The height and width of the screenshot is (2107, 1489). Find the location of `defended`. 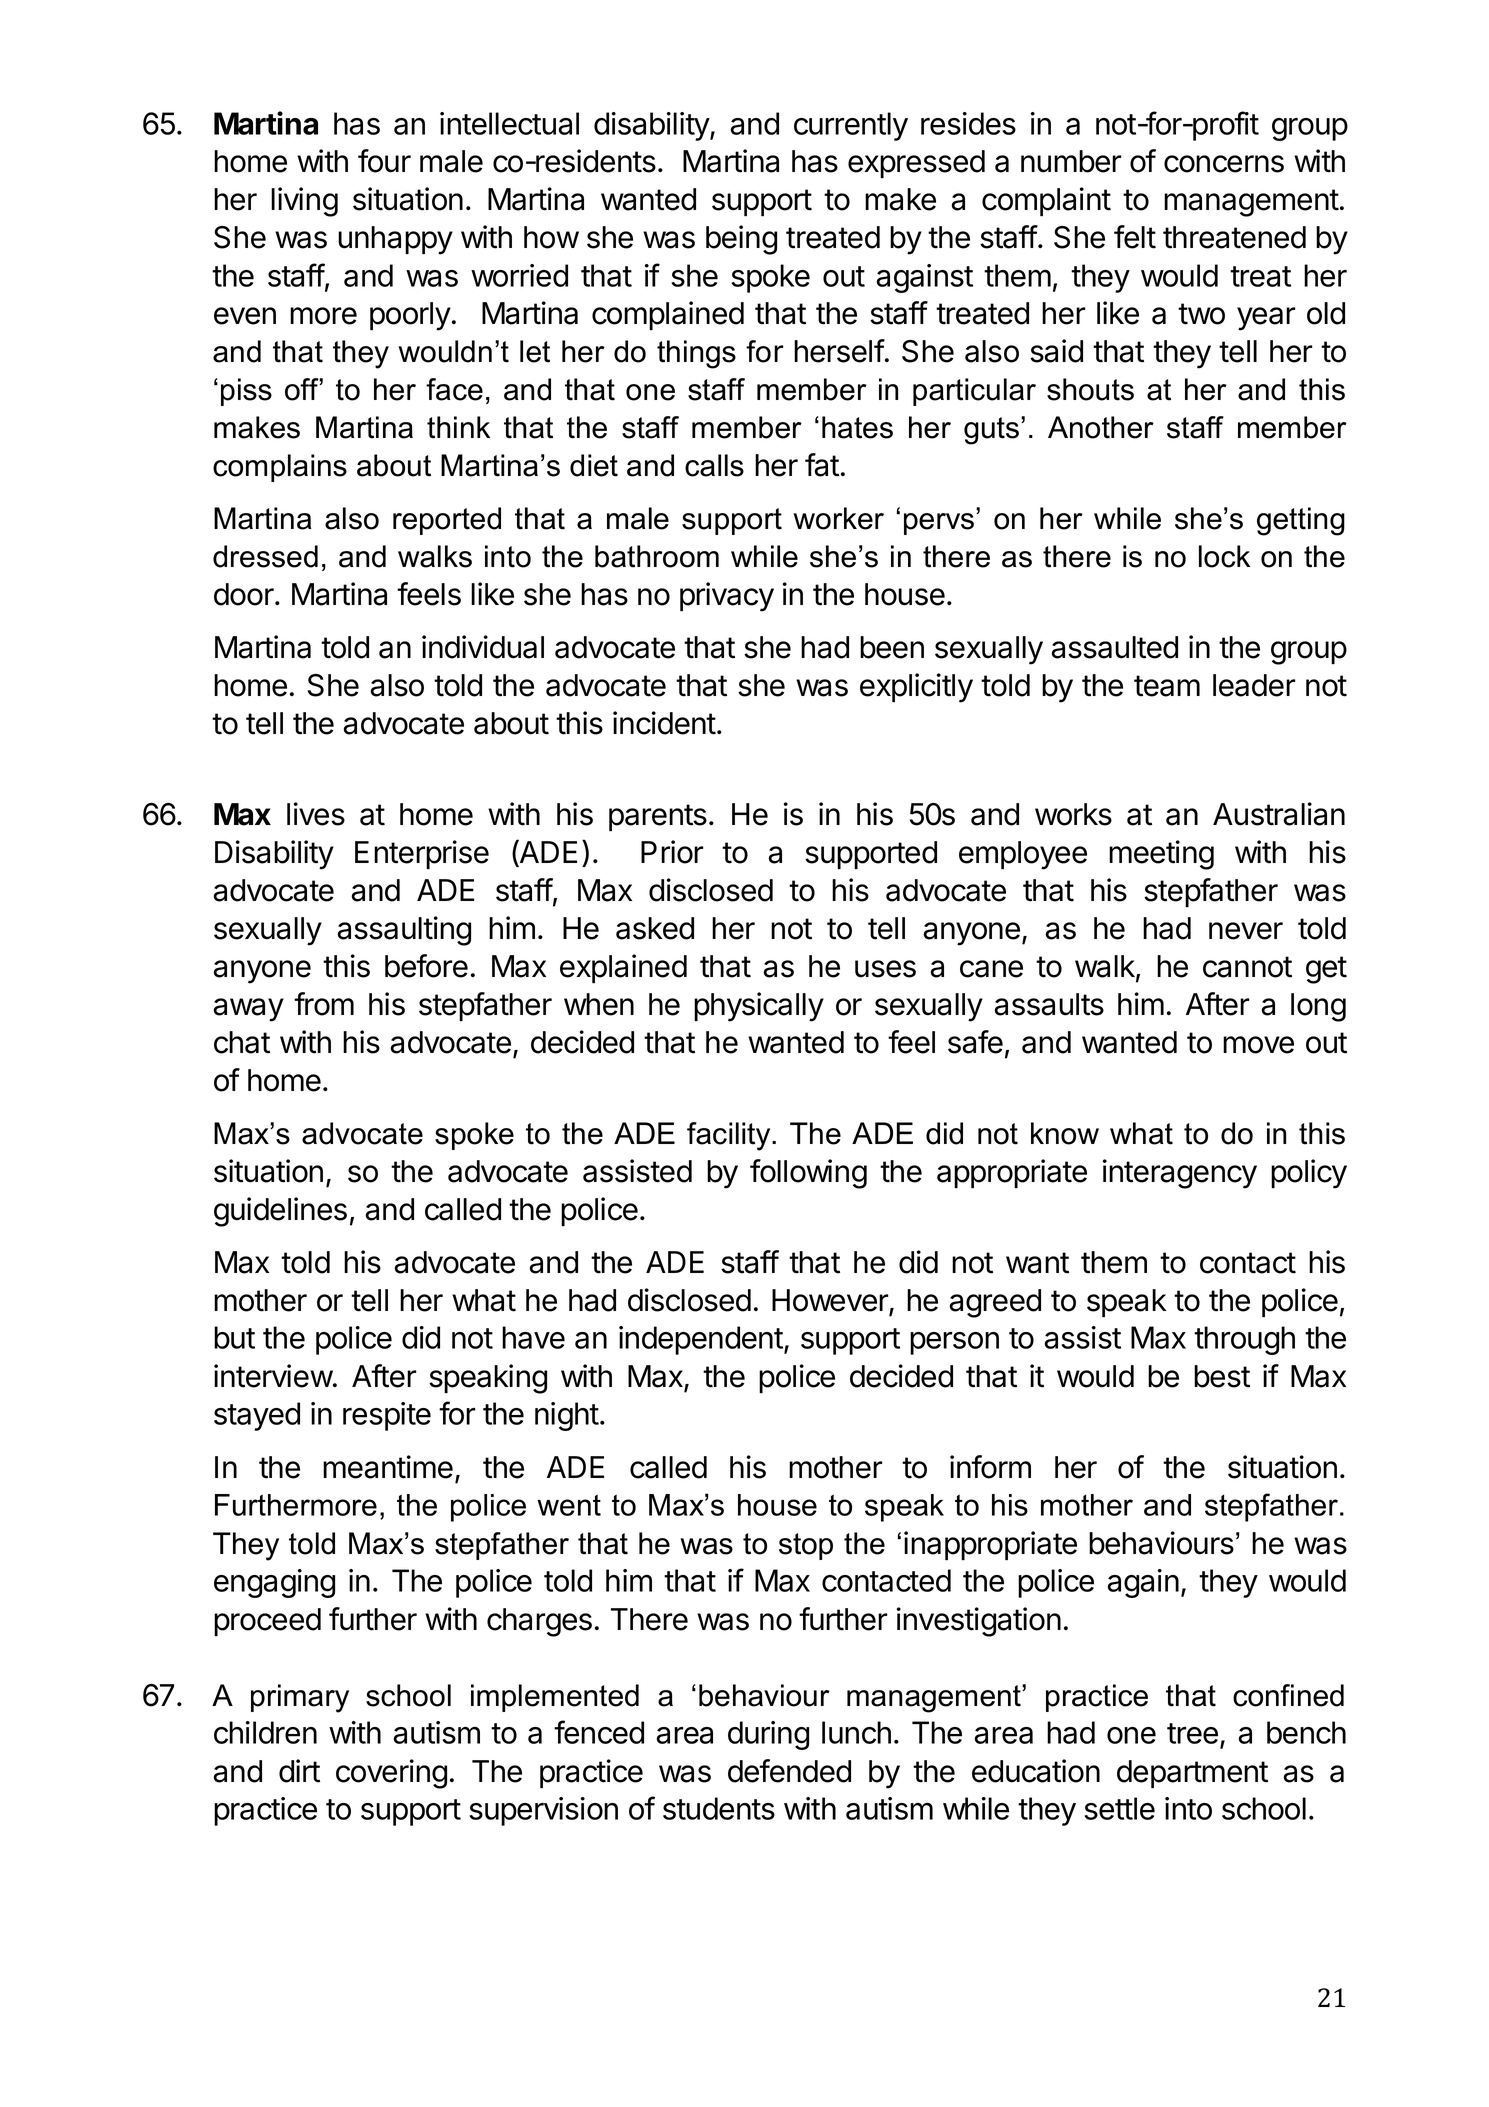

defended is located at coordinates (789, 1771).
